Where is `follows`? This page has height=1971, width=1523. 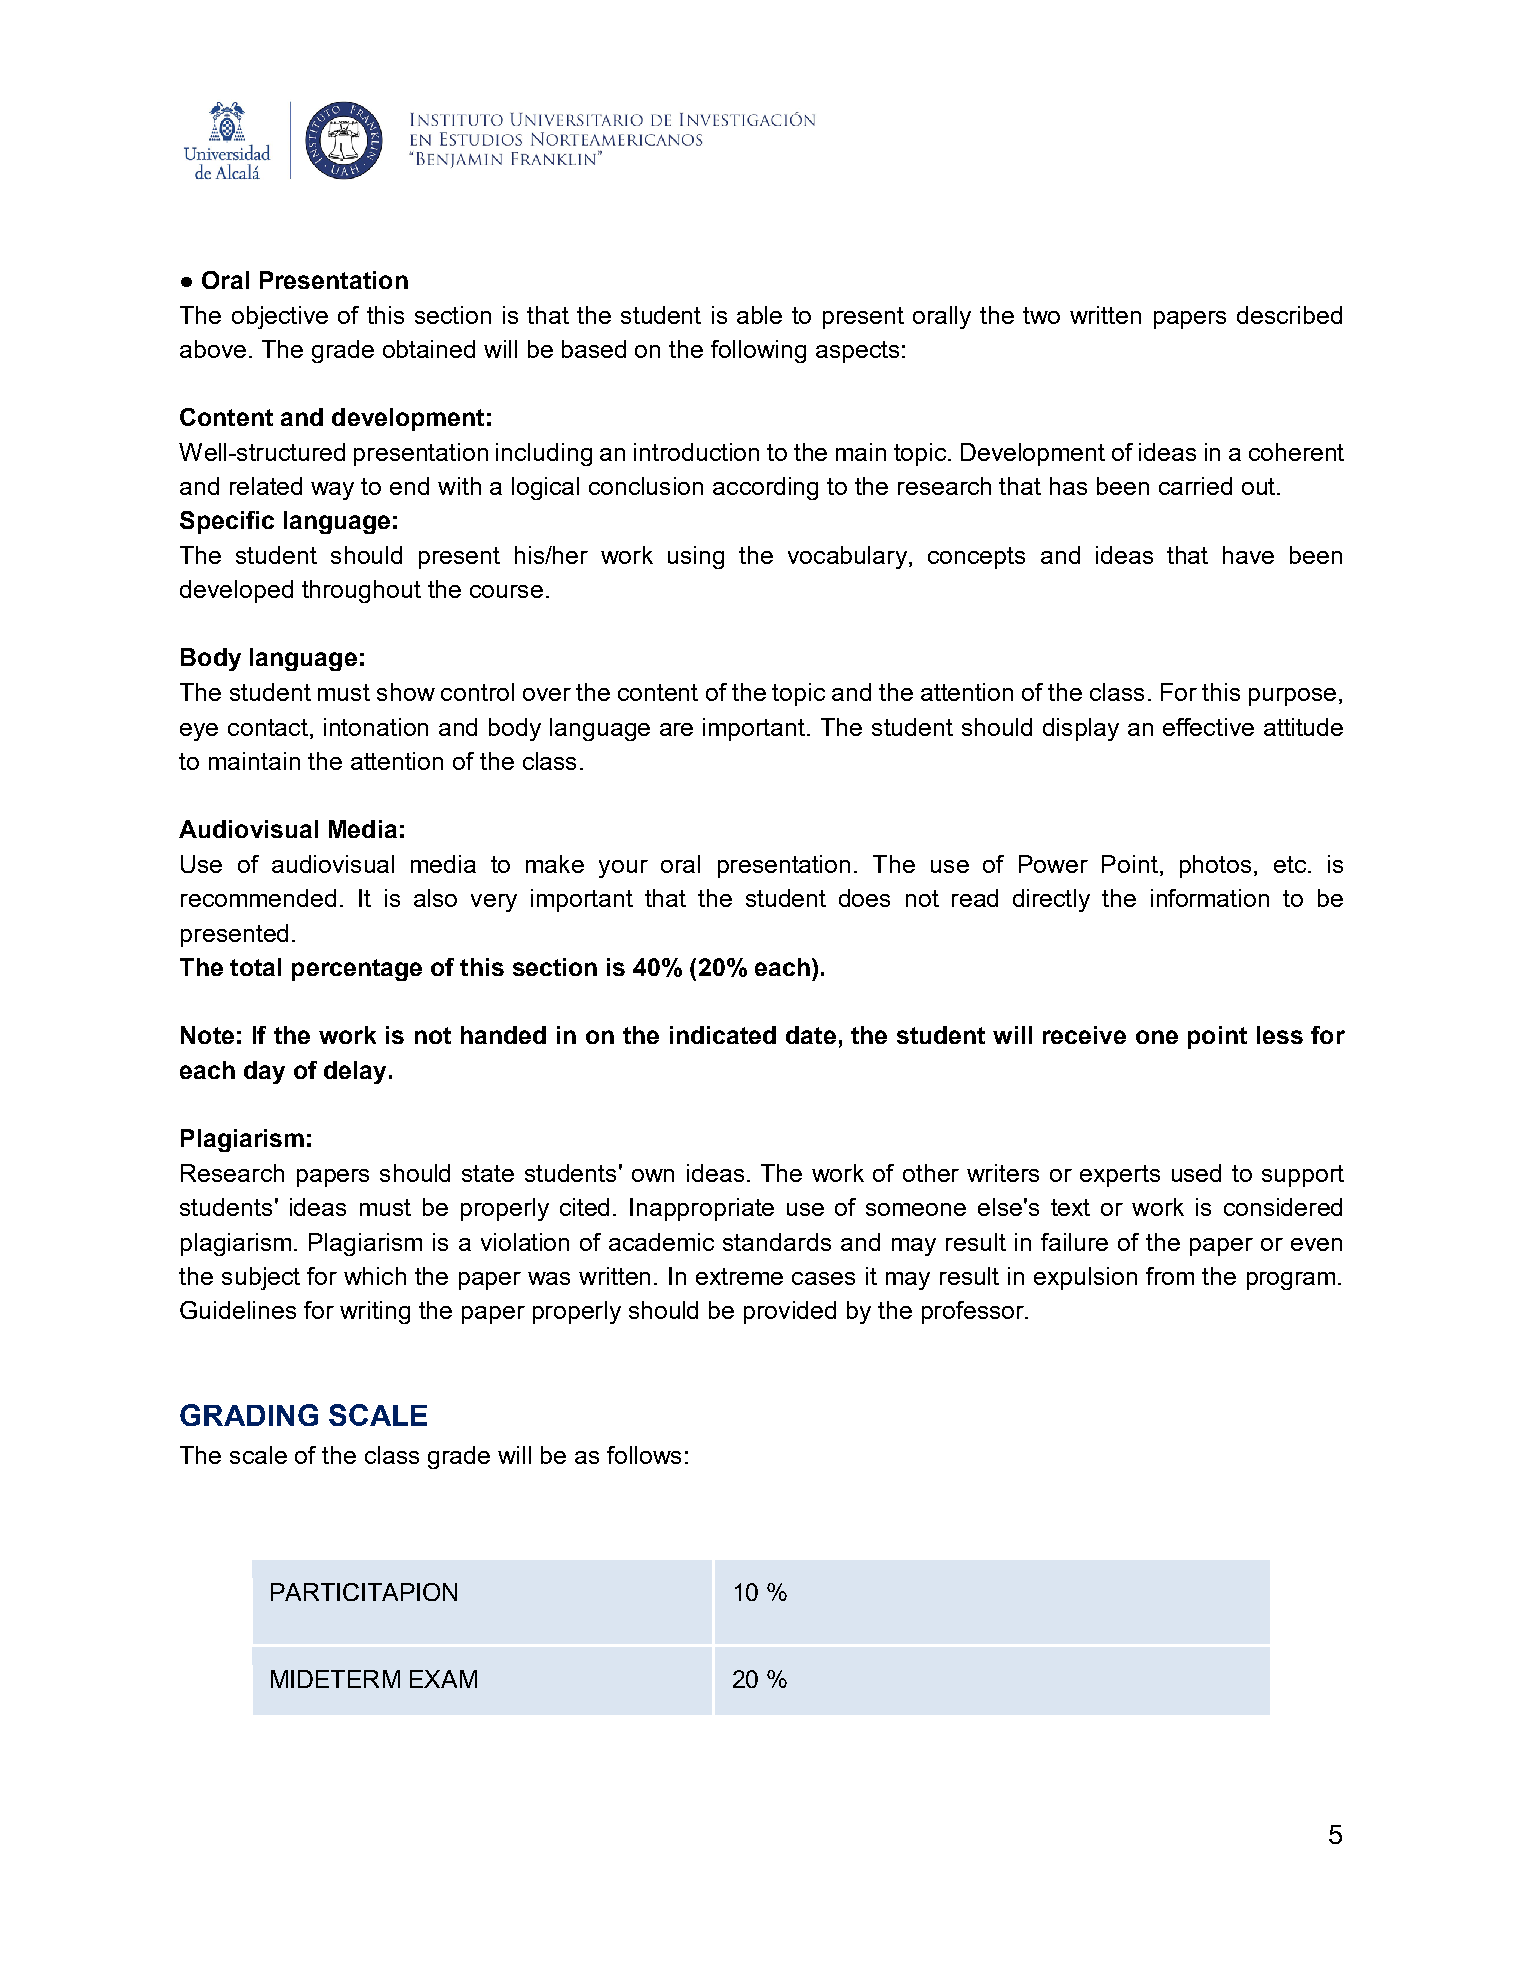 follows is located at coordinates (644, 1455).
